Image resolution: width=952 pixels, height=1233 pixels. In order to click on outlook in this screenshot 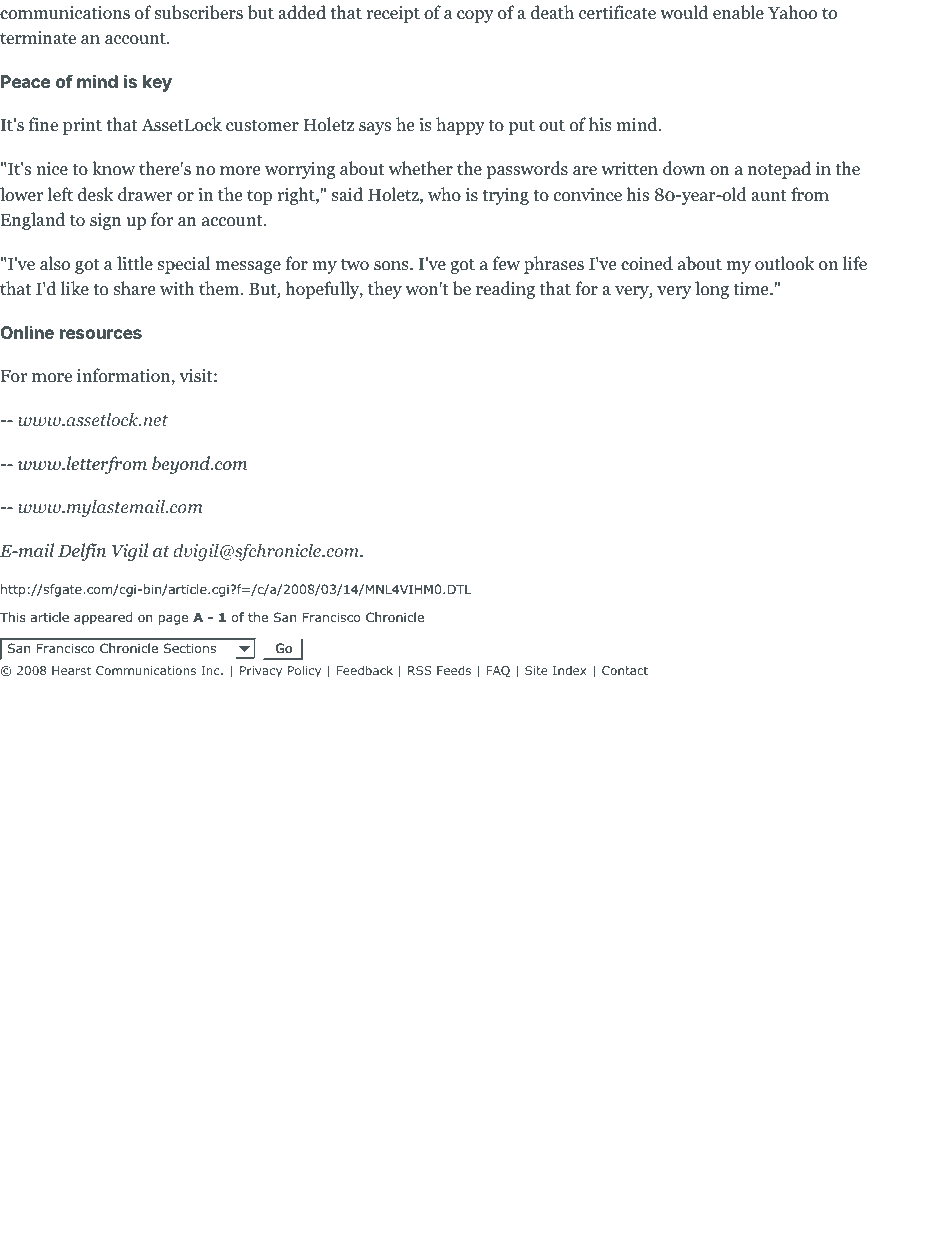, I will do `click(785, 263)`.
